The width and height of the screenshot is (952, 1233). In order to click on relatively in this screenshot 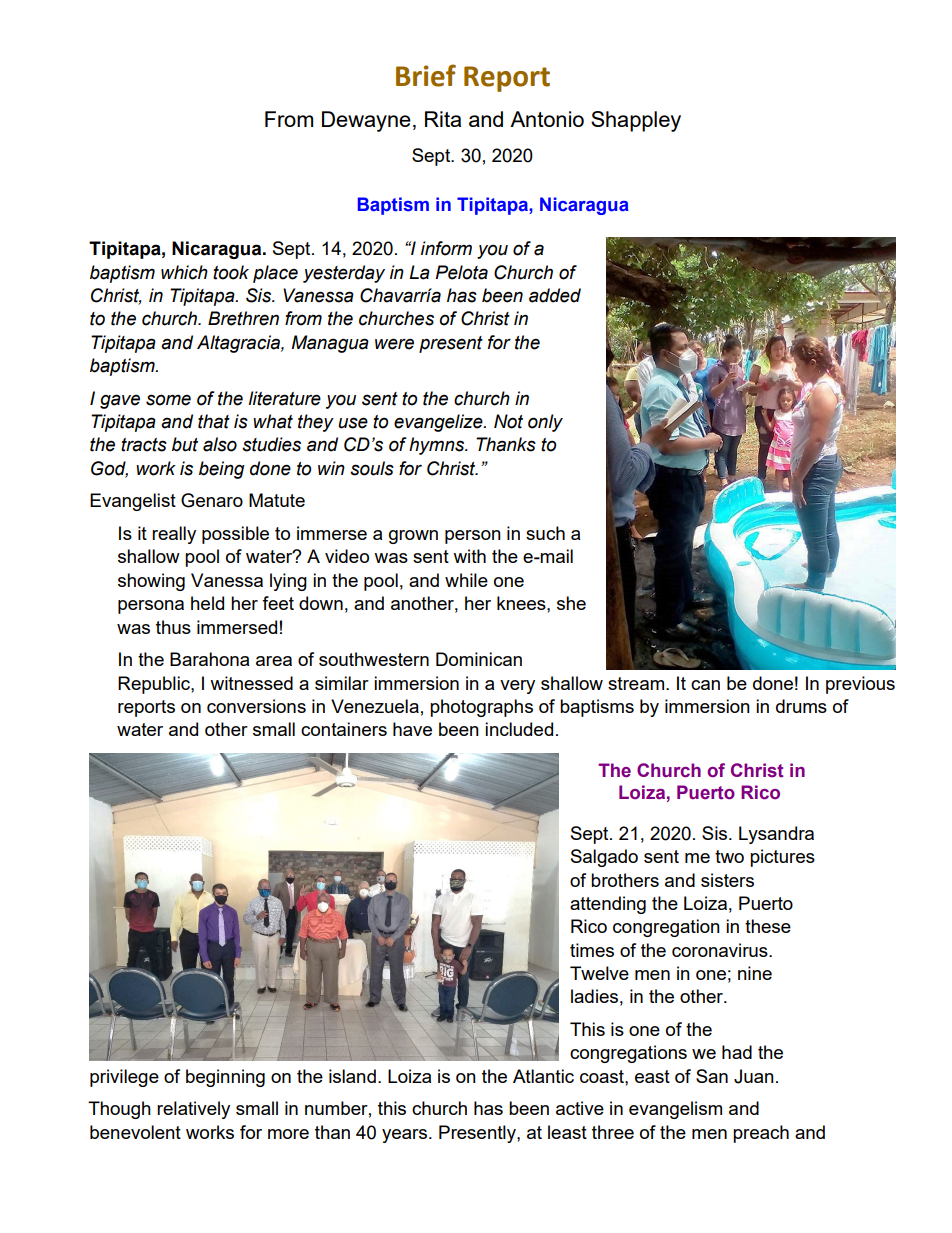, I will do `click(193, 1110)`.
